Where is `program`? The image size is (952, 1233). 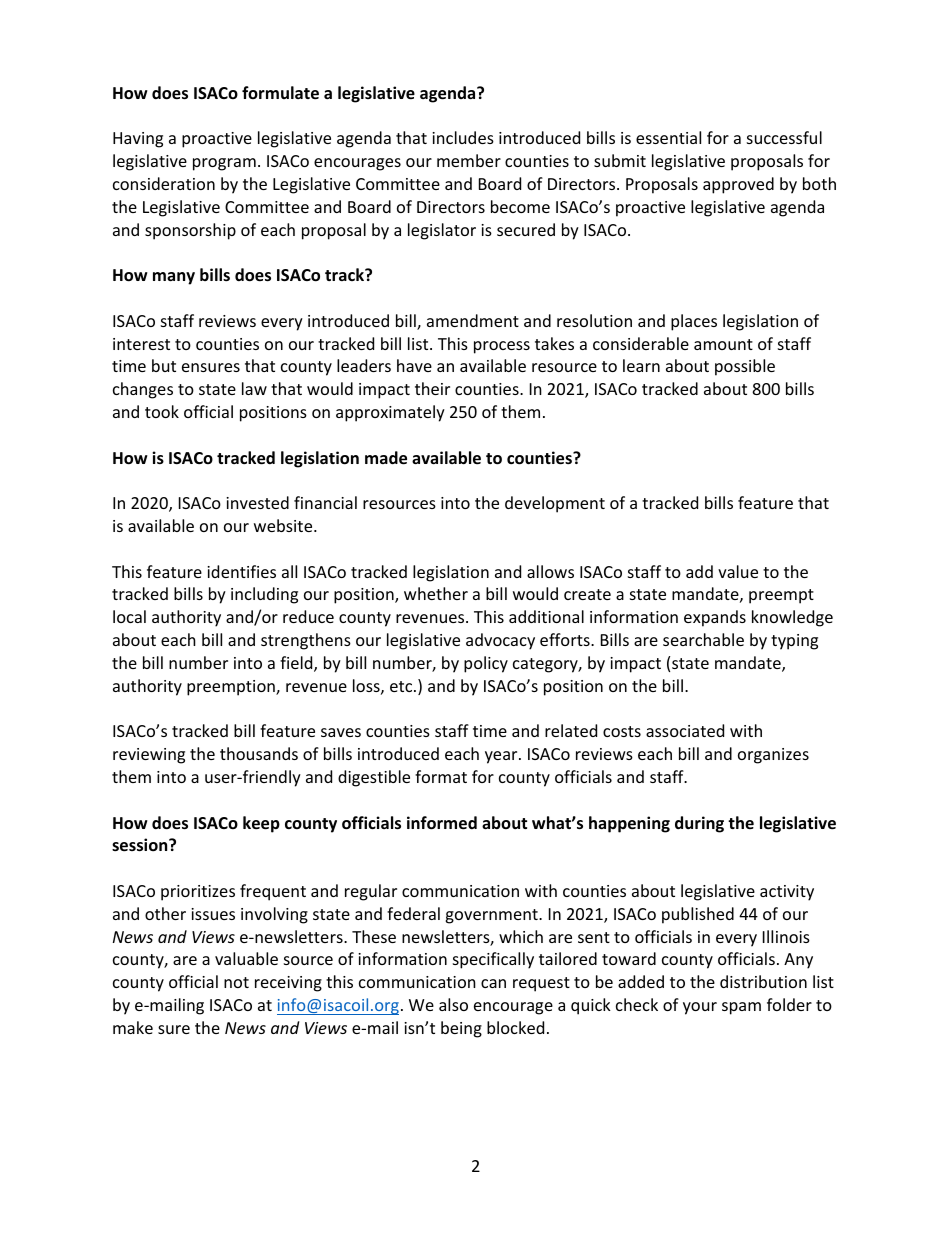 program is located at coordinates (224, 164).
